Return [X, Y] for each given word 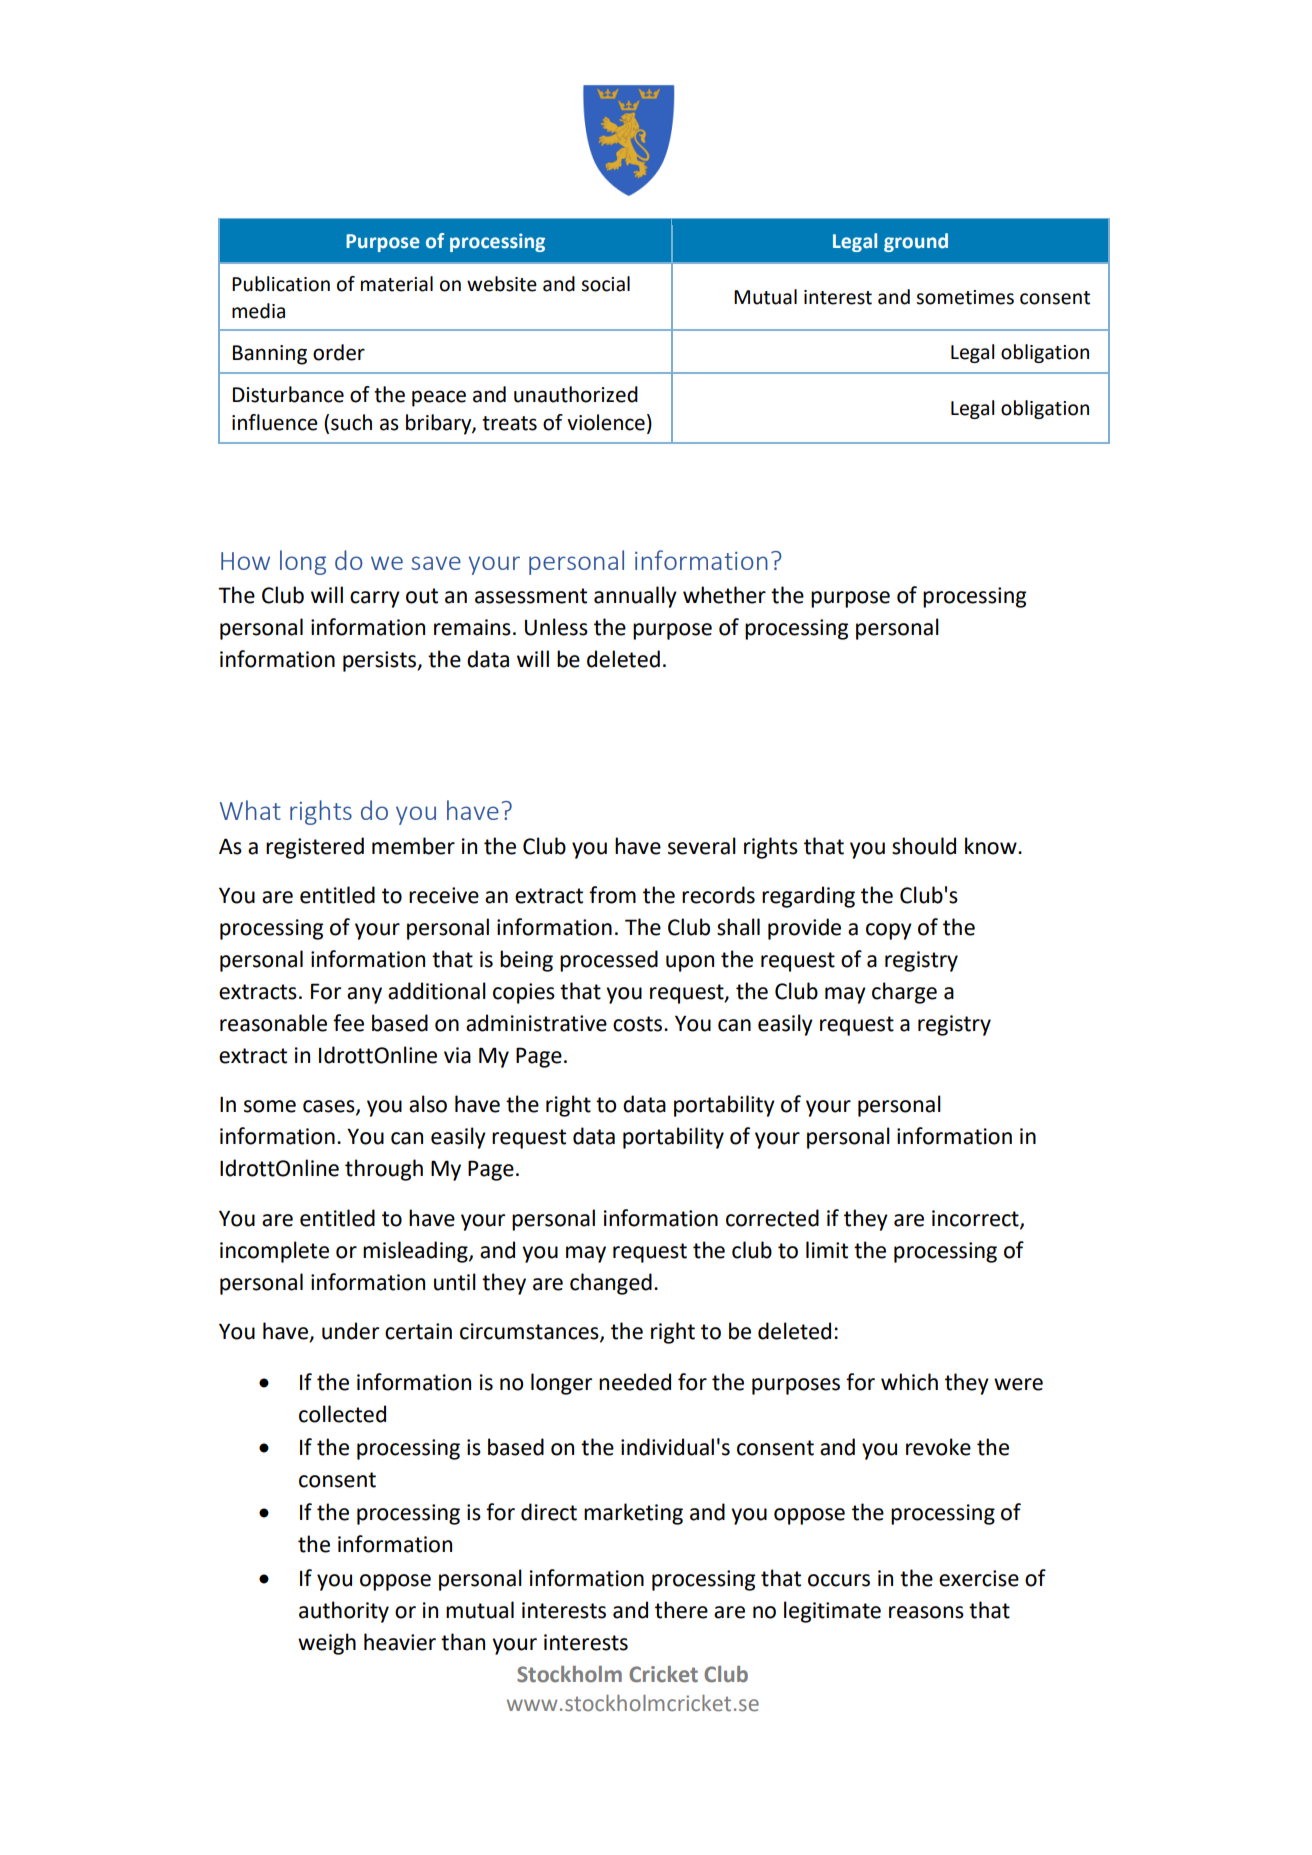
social [605, 284]
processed [609, 961]
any [364, 995]
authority [344, 1612]
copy [889, 931]
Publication [281, 284]
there [681, 1610]
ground [916, 242]
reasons [926, 1612]
